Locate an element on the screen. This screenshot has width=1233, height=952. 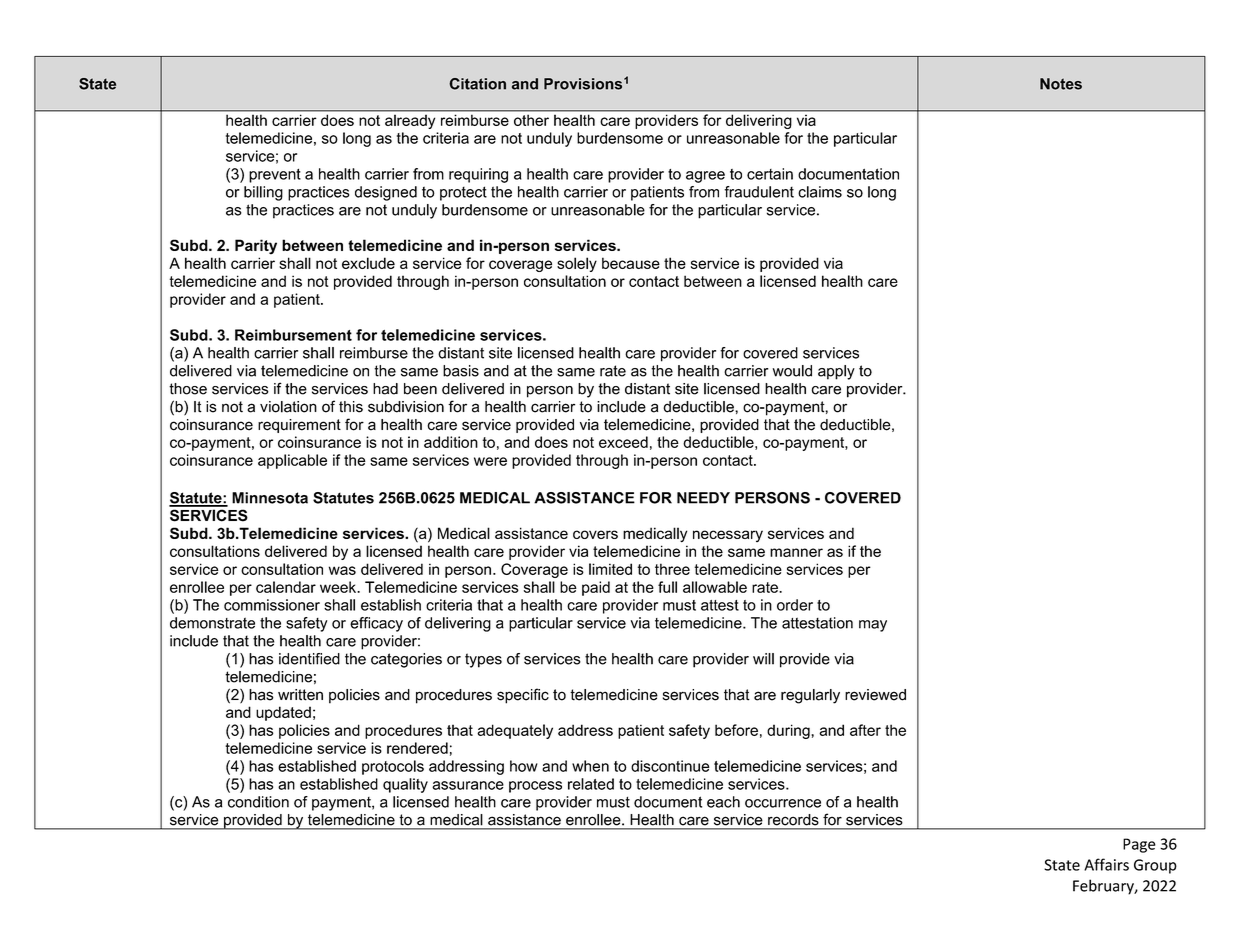
condition is located at coordinates (258, 802).
